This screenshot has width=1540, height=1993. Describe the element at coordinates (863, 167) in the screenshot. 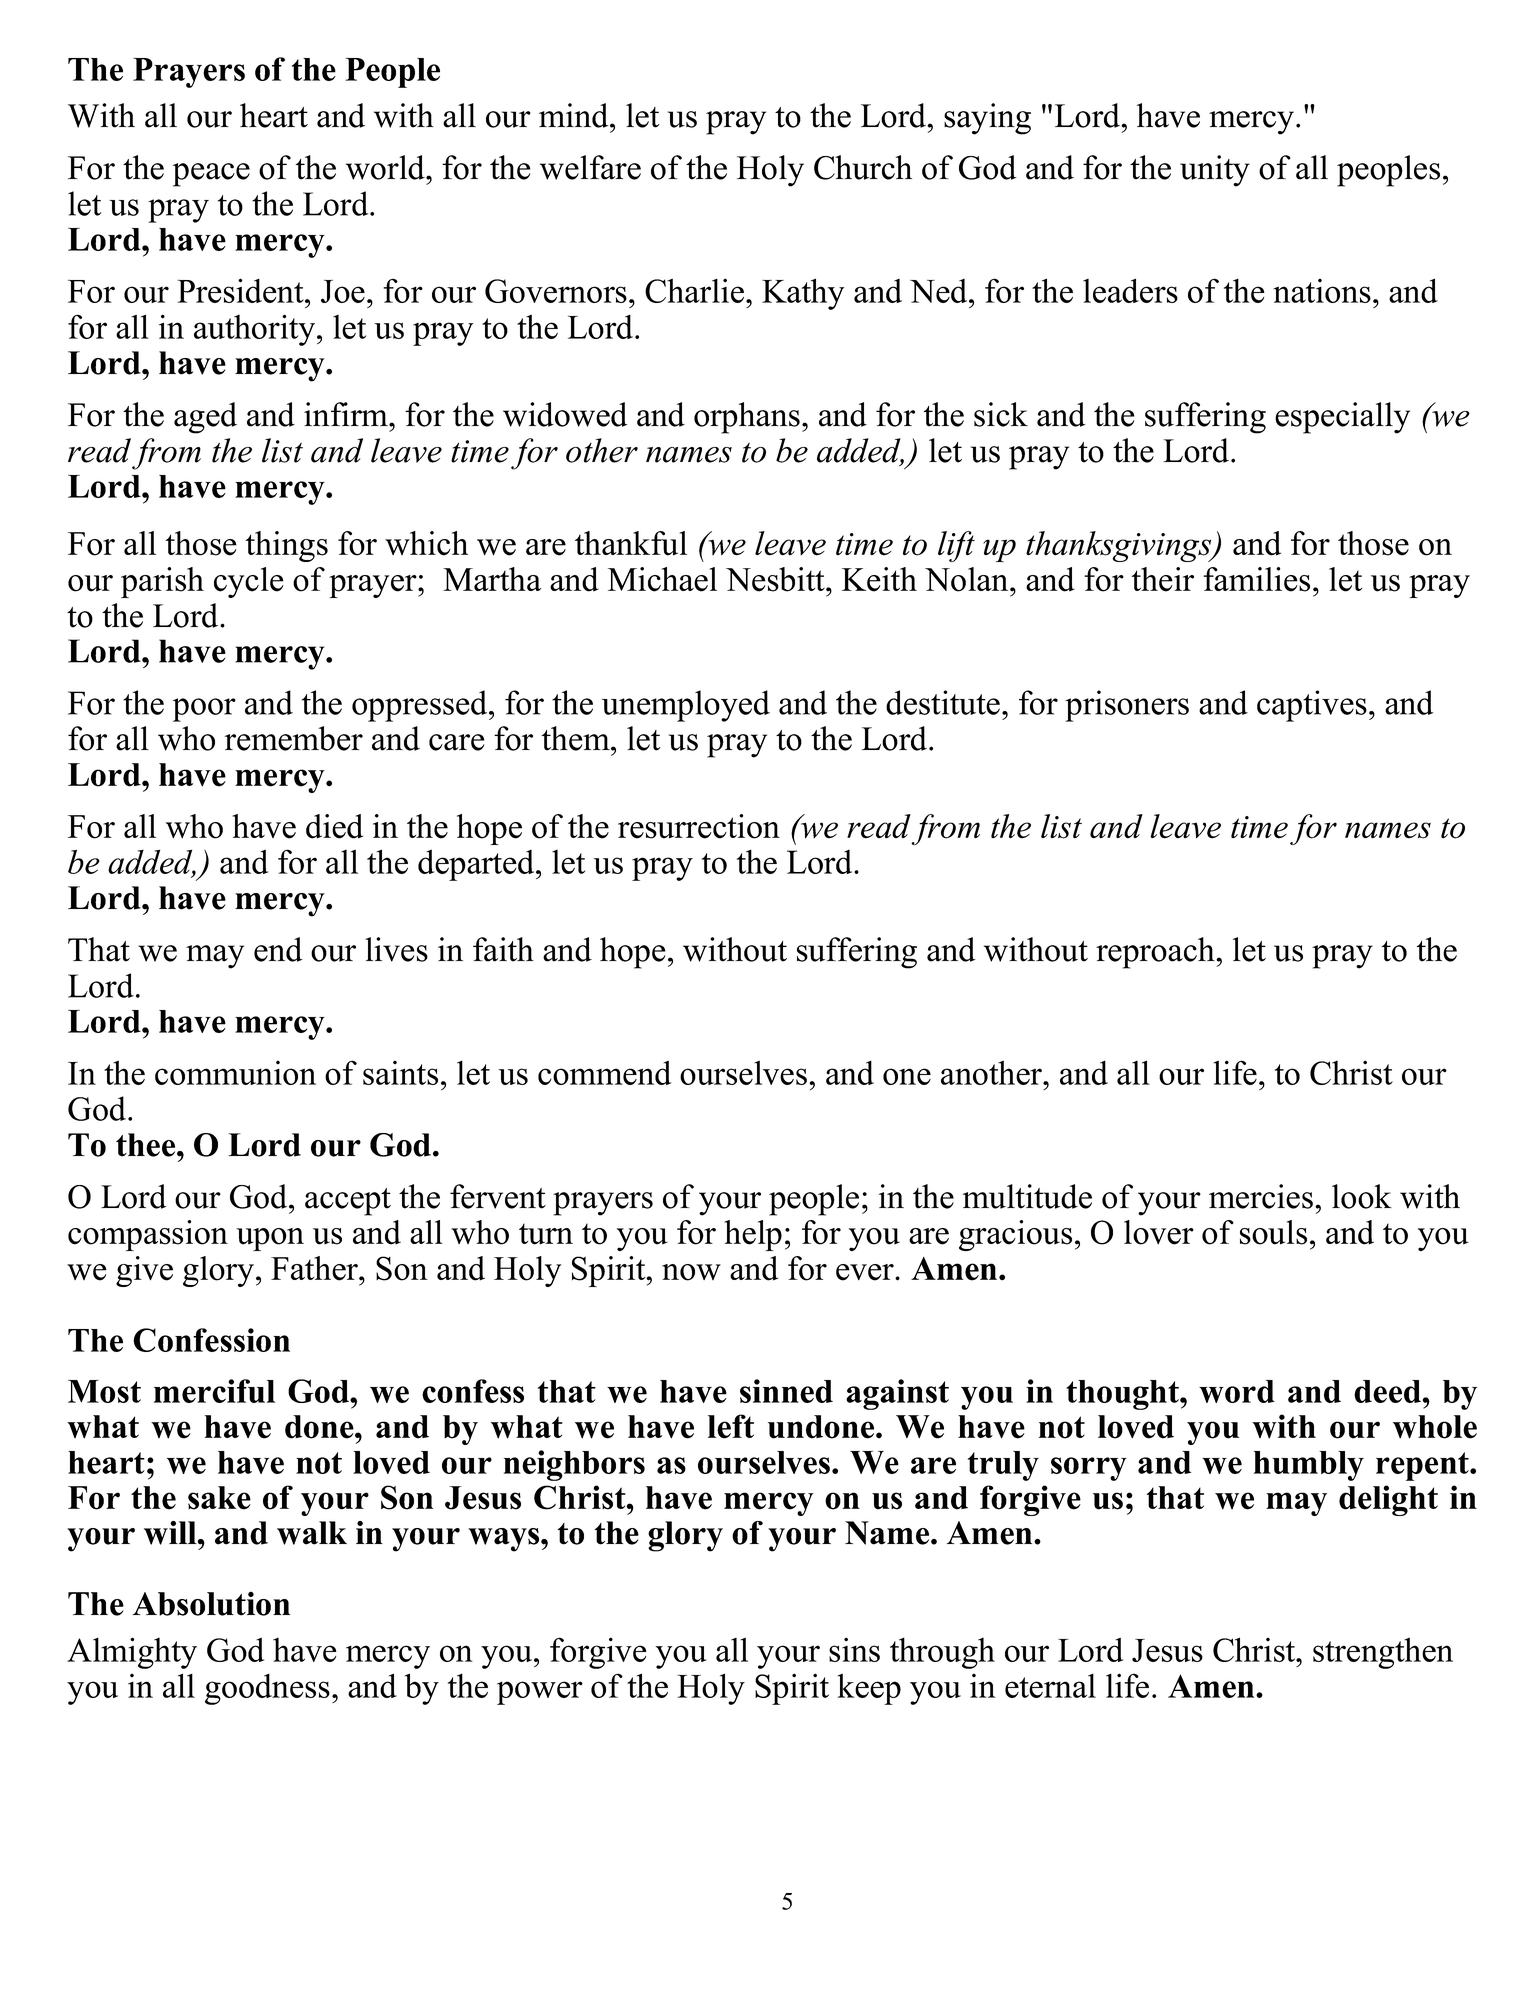

I see `Church` at that location.
